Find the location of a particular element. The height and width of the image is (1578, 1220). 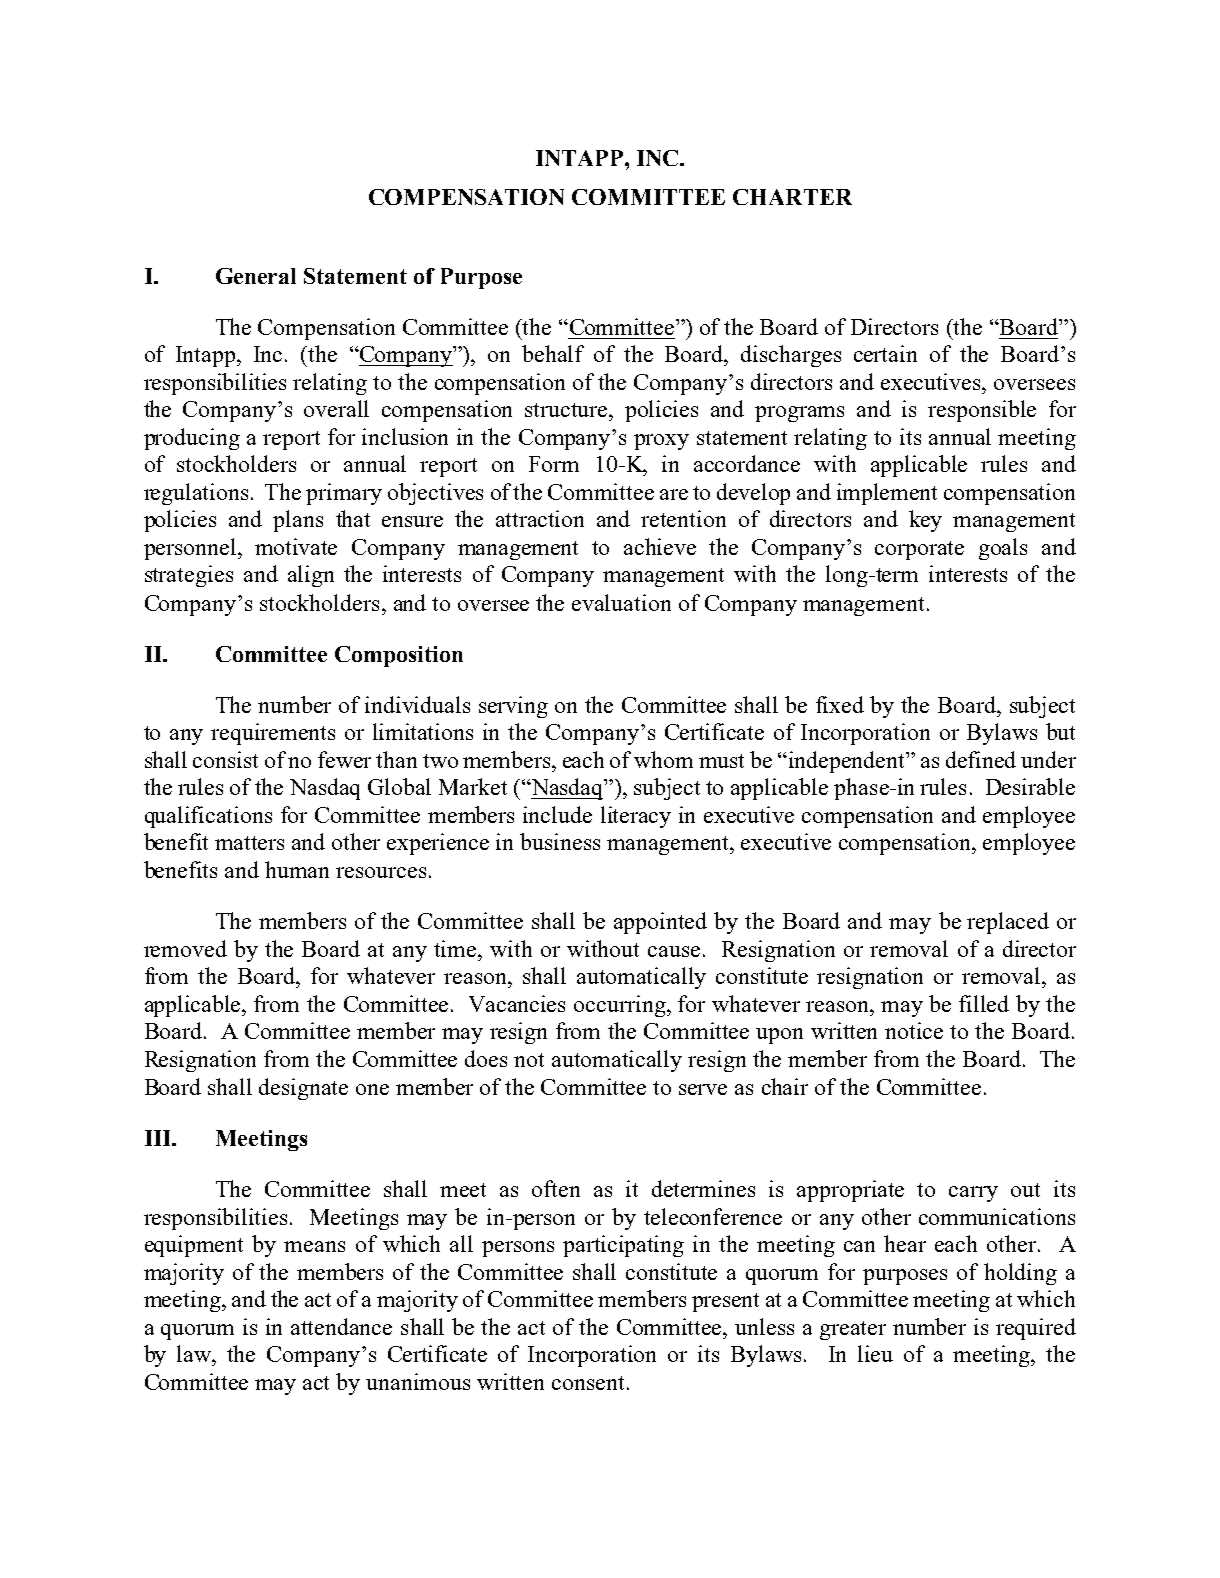

consent is located at coordinates (588, 1383).
